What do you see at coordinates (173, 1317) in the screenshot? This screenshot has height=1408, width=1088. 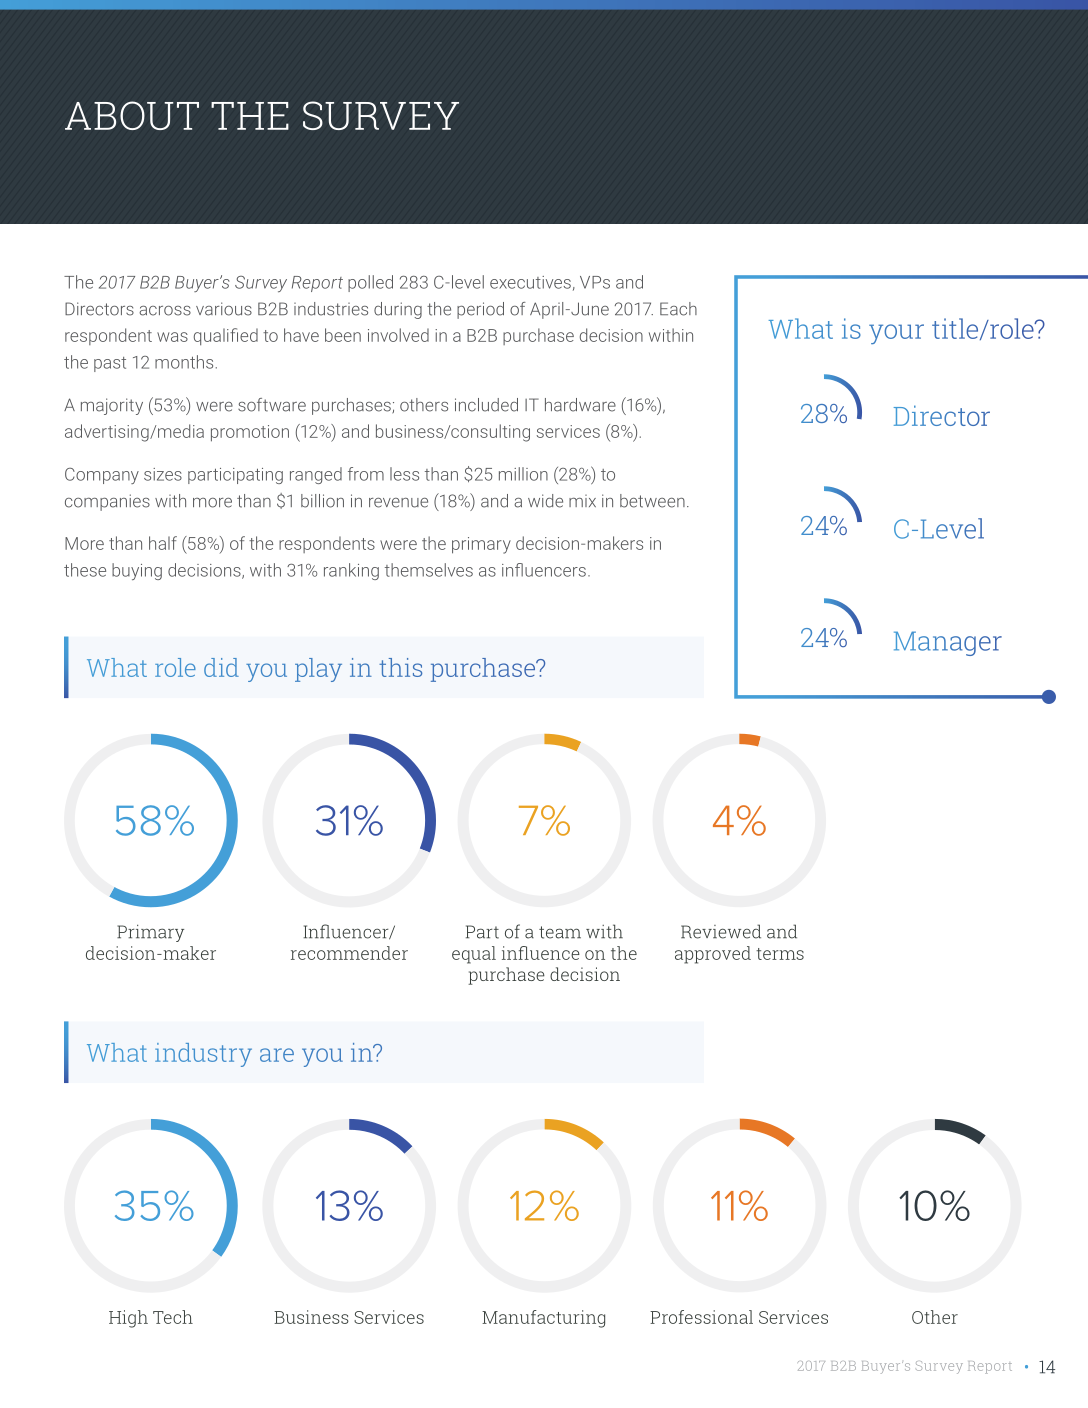 I see `Tech` at bounding box center [173, 1317].
